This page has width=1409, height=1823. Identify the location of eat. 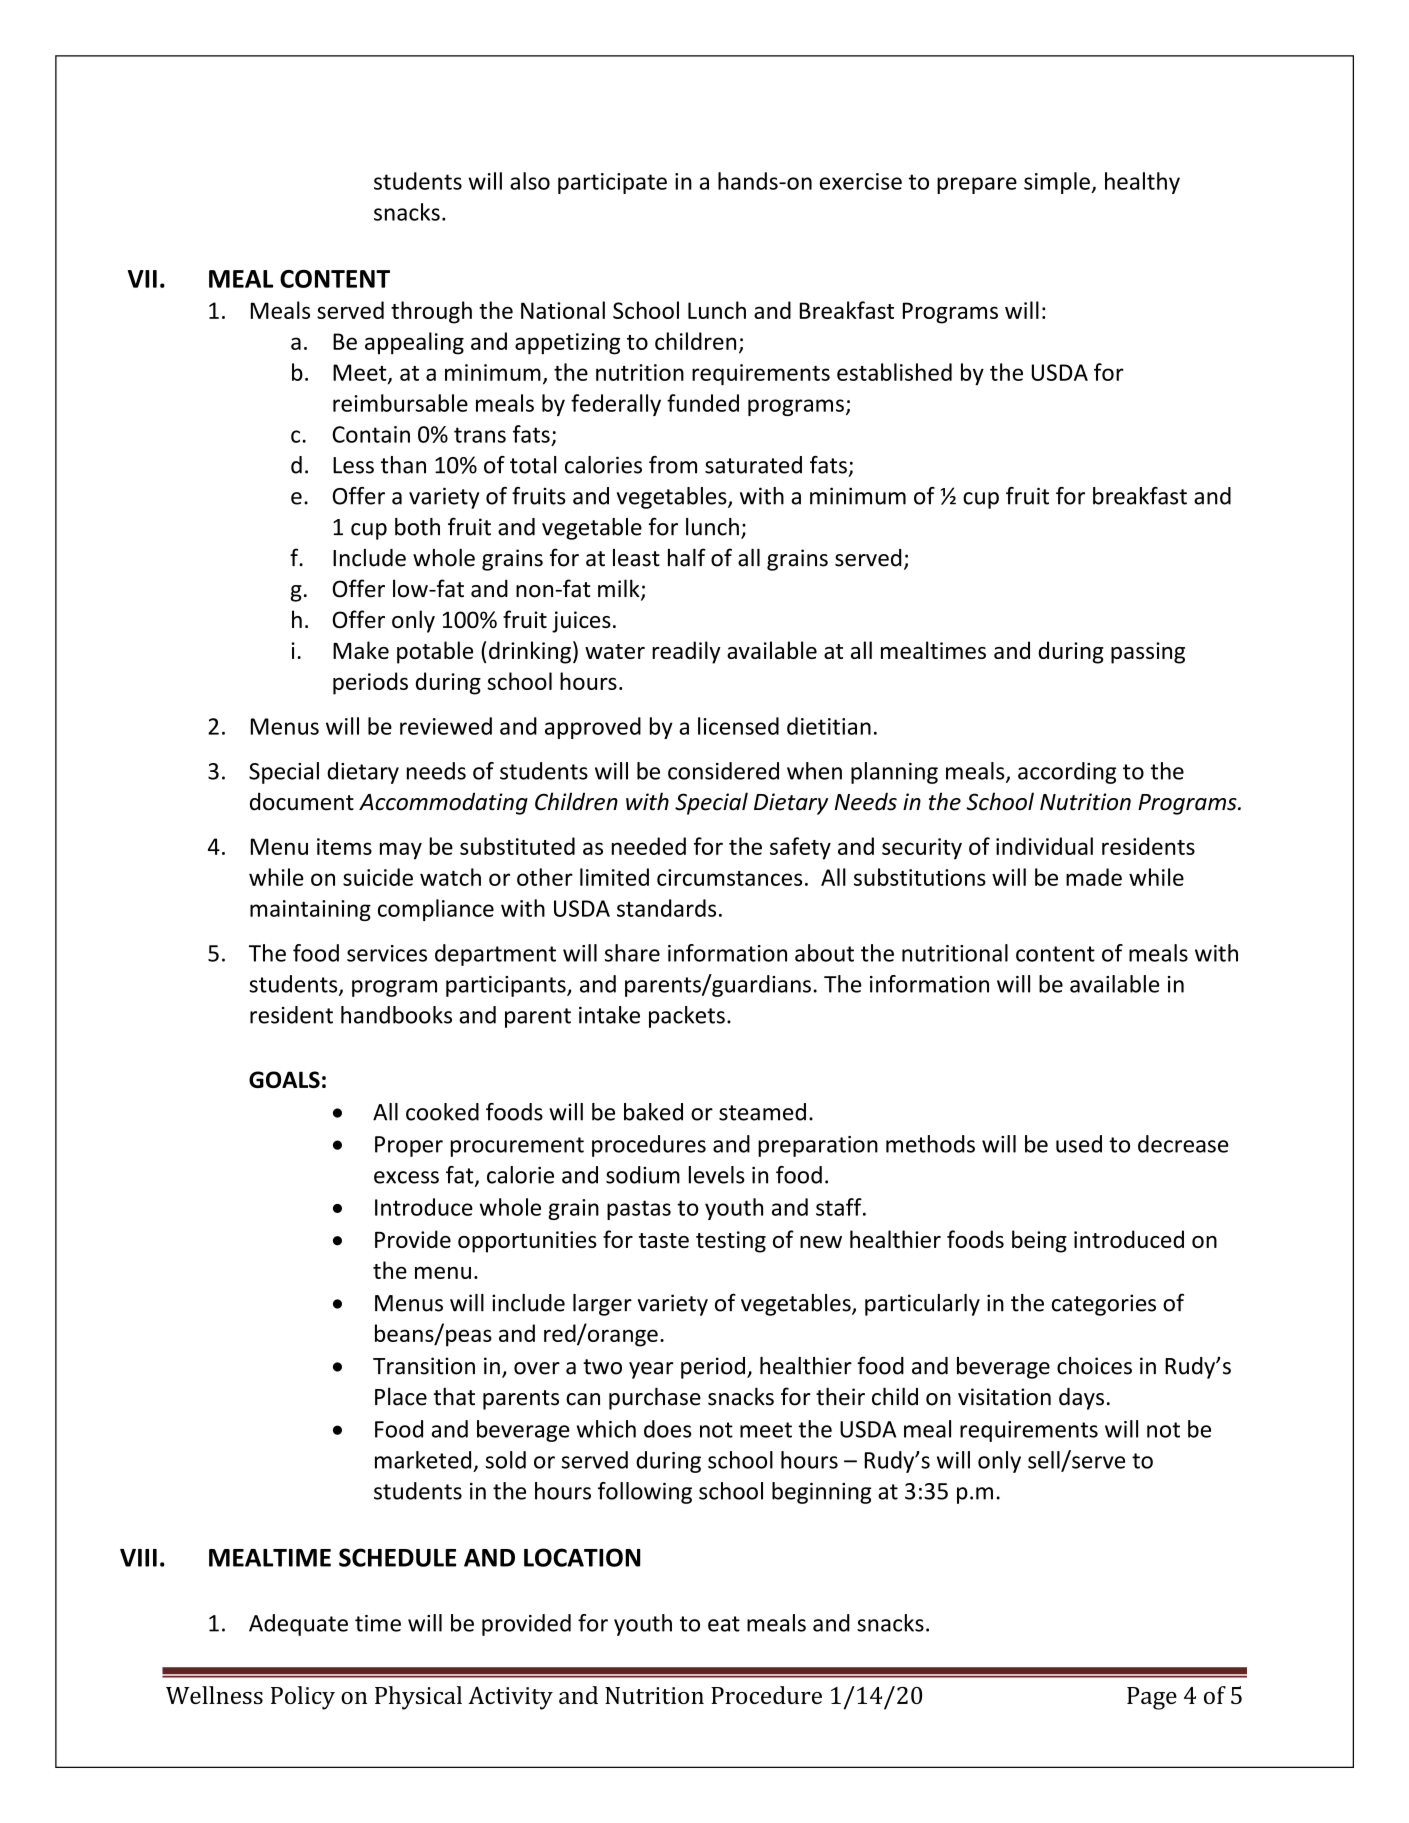
(724, 1624).
